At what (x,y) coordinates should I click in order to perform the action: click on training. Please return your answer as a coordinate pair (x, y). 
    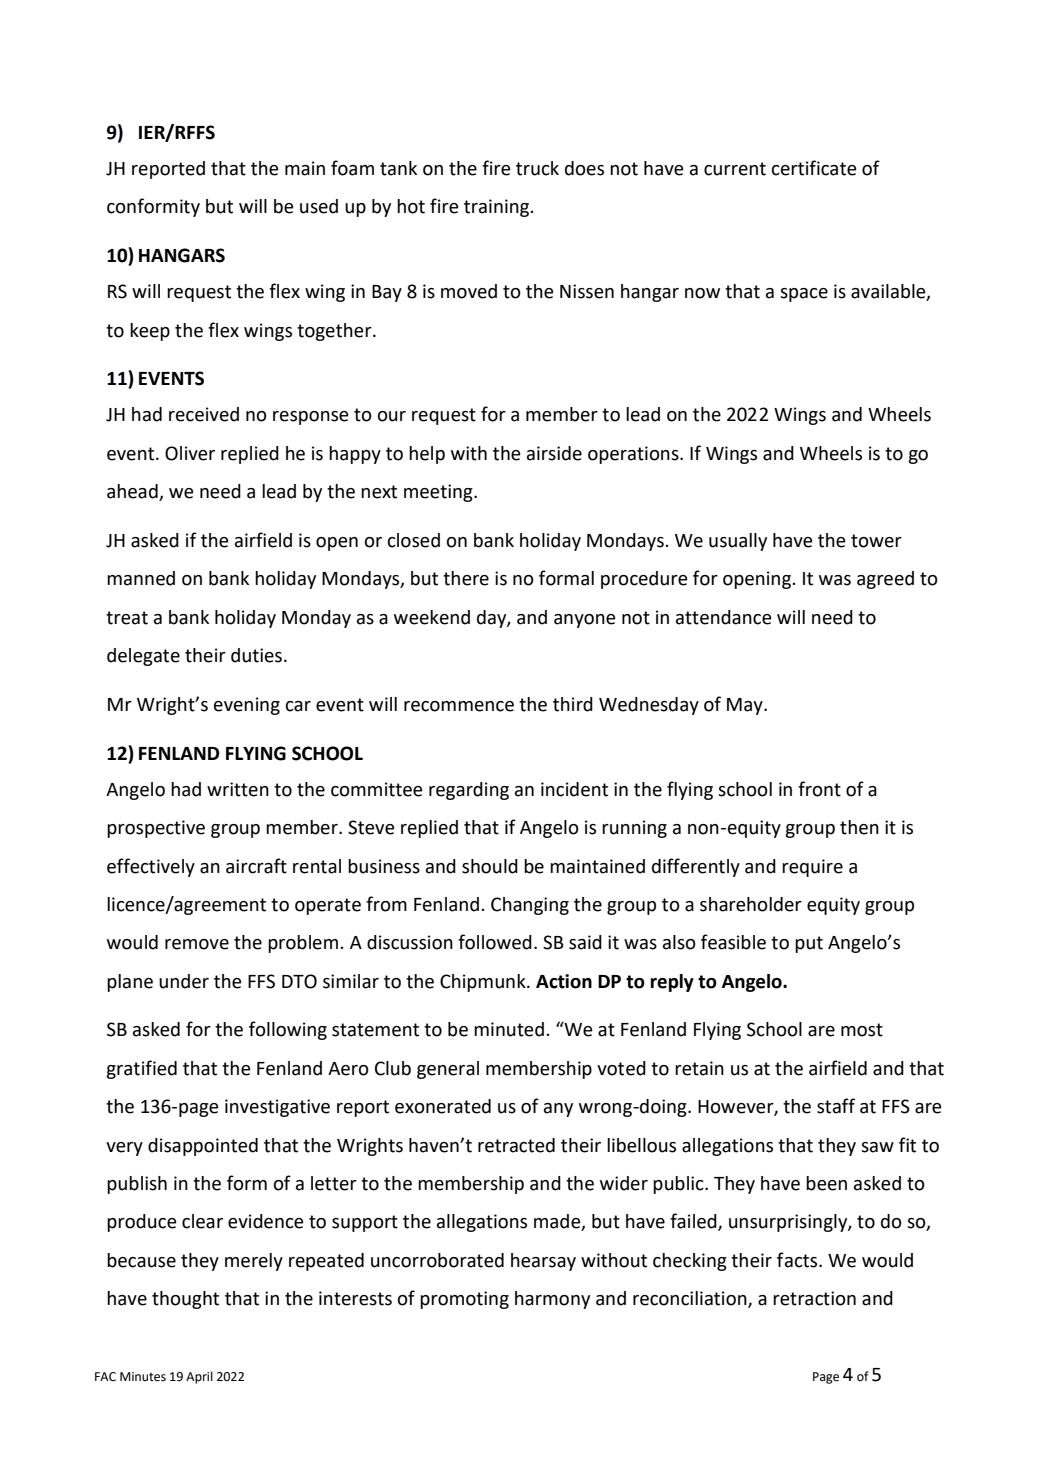
    Looking at the image, I should click on (498, 208).
